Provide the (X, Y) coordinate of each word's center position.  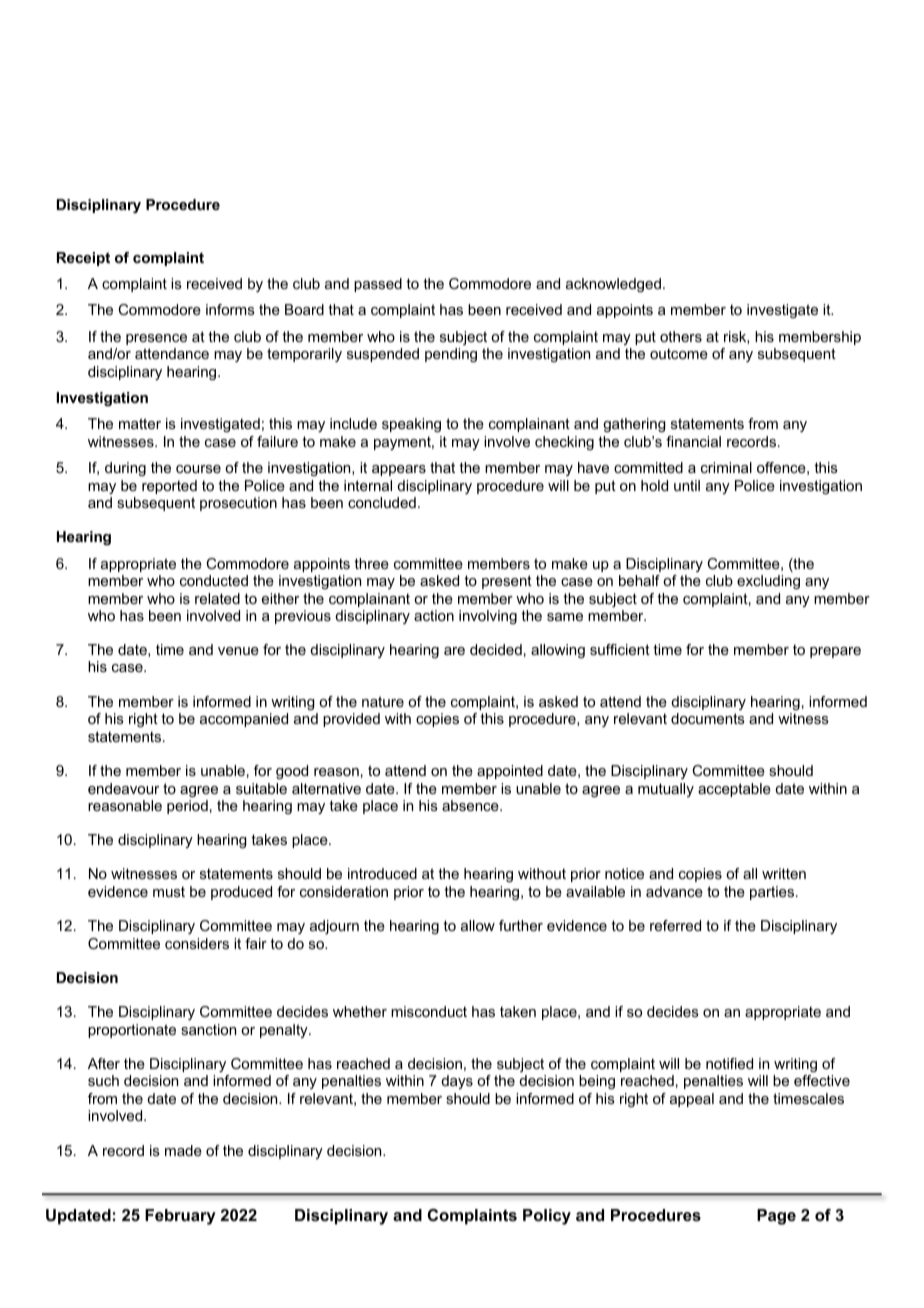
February (180, 1217)
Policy (547, 1217)
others (681, 336)
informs (230, 309)
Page (776, 1217)
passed (378, 285)
